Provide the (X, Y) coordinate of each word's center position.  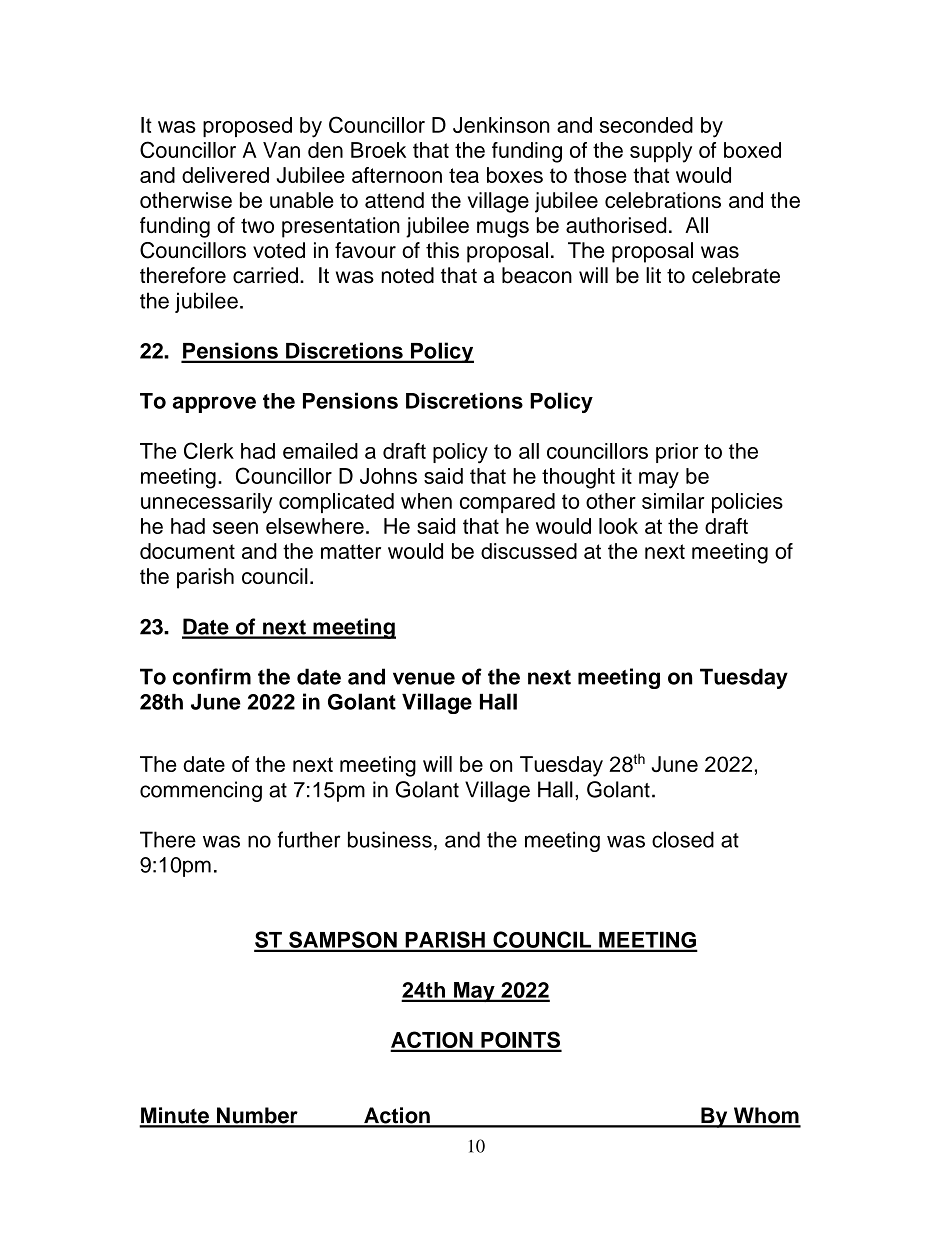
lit (653, 275)
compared (507, 503)
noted (408, 275)
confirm (212, 676)
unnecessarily (206, 503)
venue (424, 678)
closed (683, 839)
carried (265, 275)
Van (281, 150)
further (309, 839)
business (390, 839)
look (618, 526)
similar (673, 501)
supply (661, 152)
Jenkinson (501, 125)
